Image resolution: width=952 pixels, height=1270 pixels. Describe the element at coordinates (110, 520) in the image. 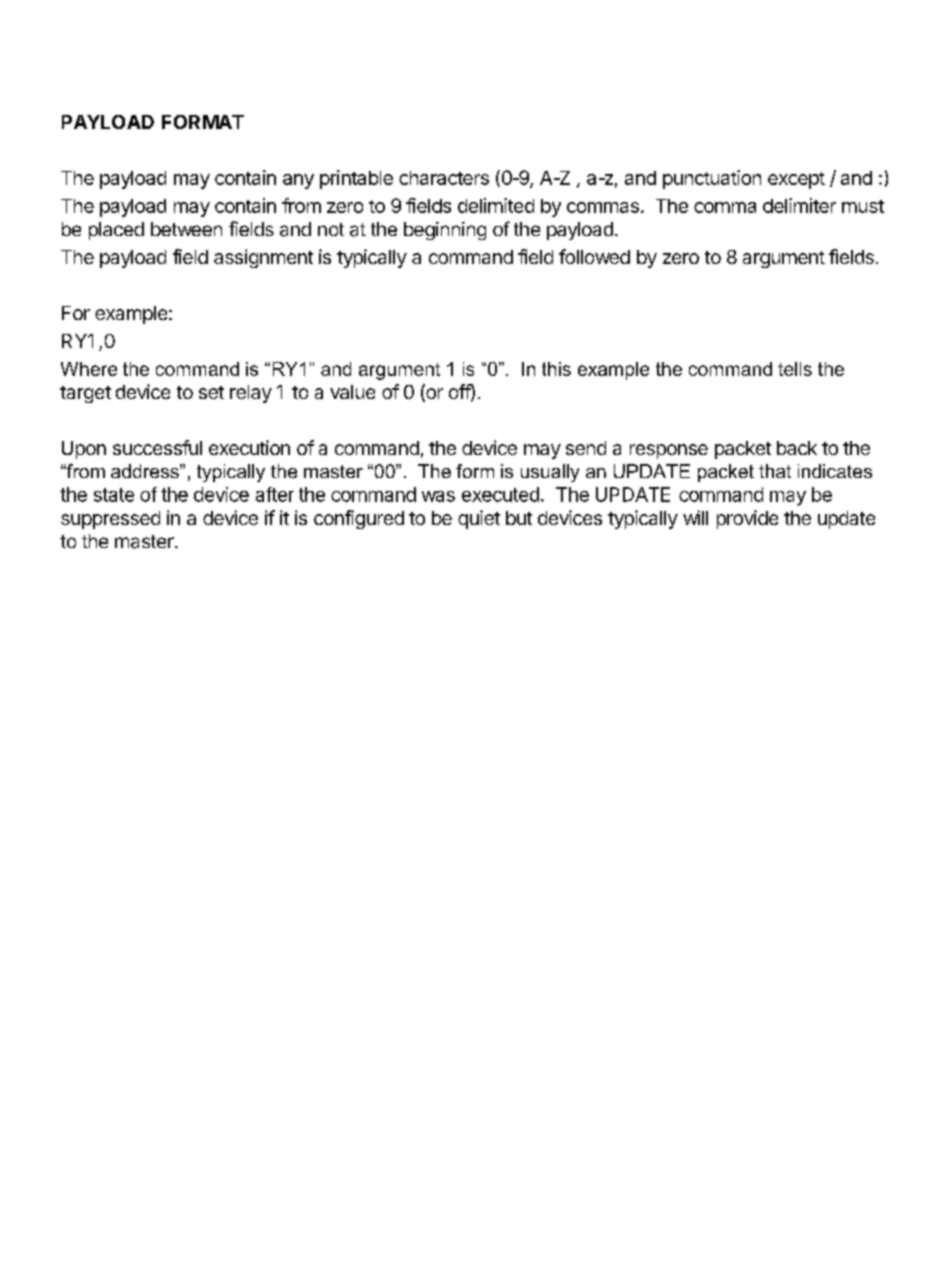

I see `suppressed` at that location.
